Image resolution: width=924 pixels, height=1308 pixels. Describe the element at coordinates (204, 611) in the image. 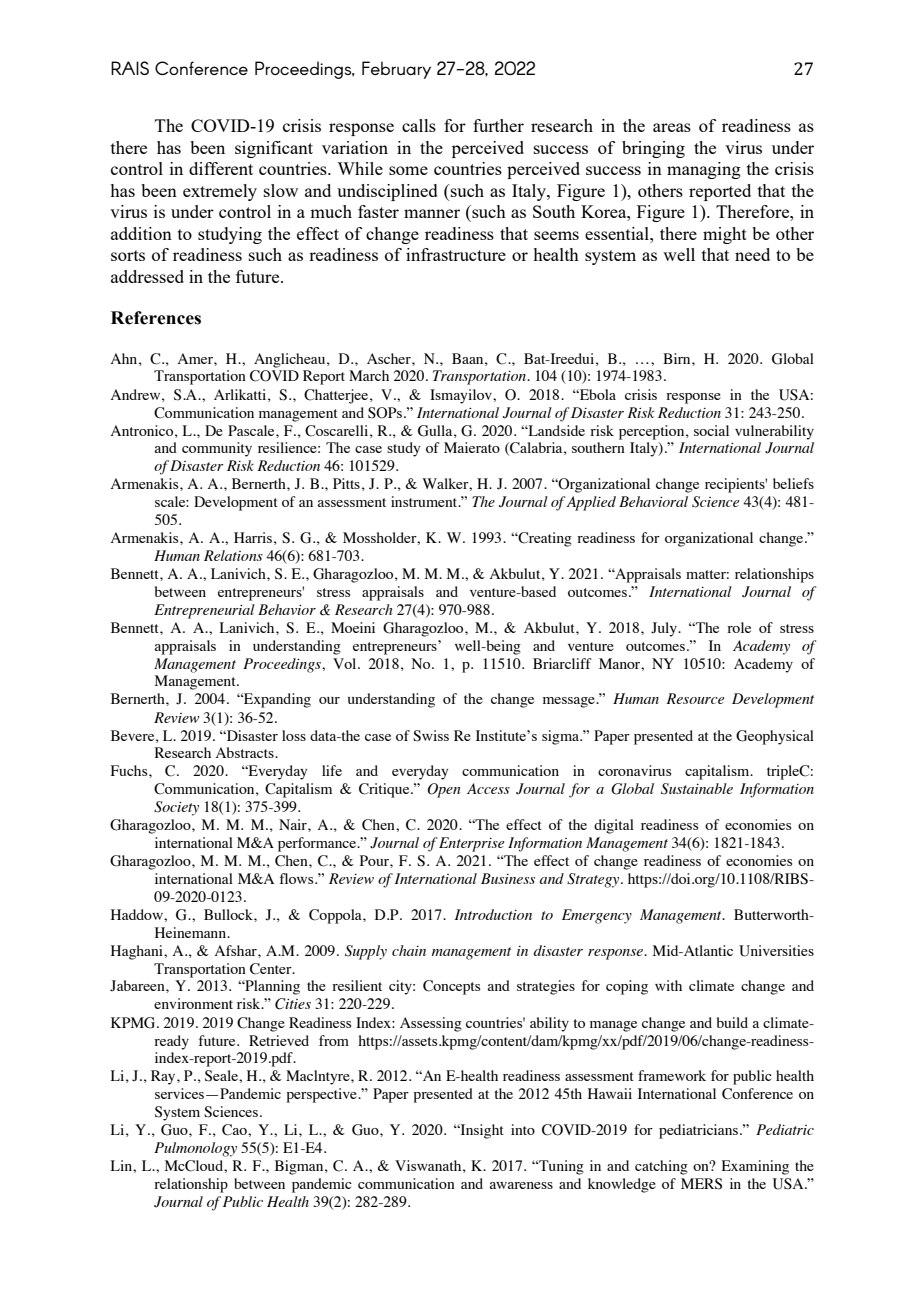

I see `Entrepreneurial` at that location.
